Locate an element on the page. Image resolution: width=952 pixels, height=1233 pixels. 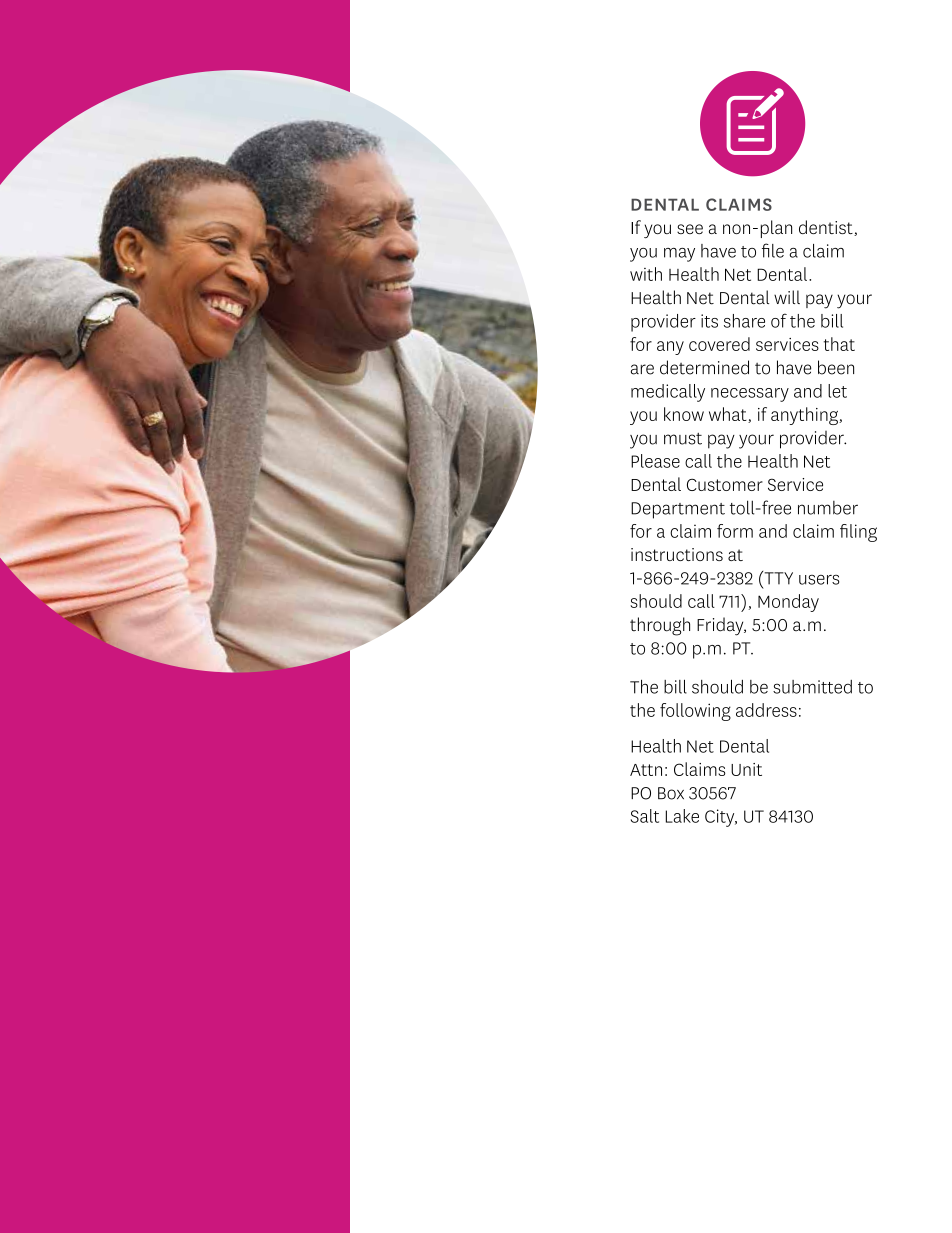
let is located at coordinates (837, 391).
